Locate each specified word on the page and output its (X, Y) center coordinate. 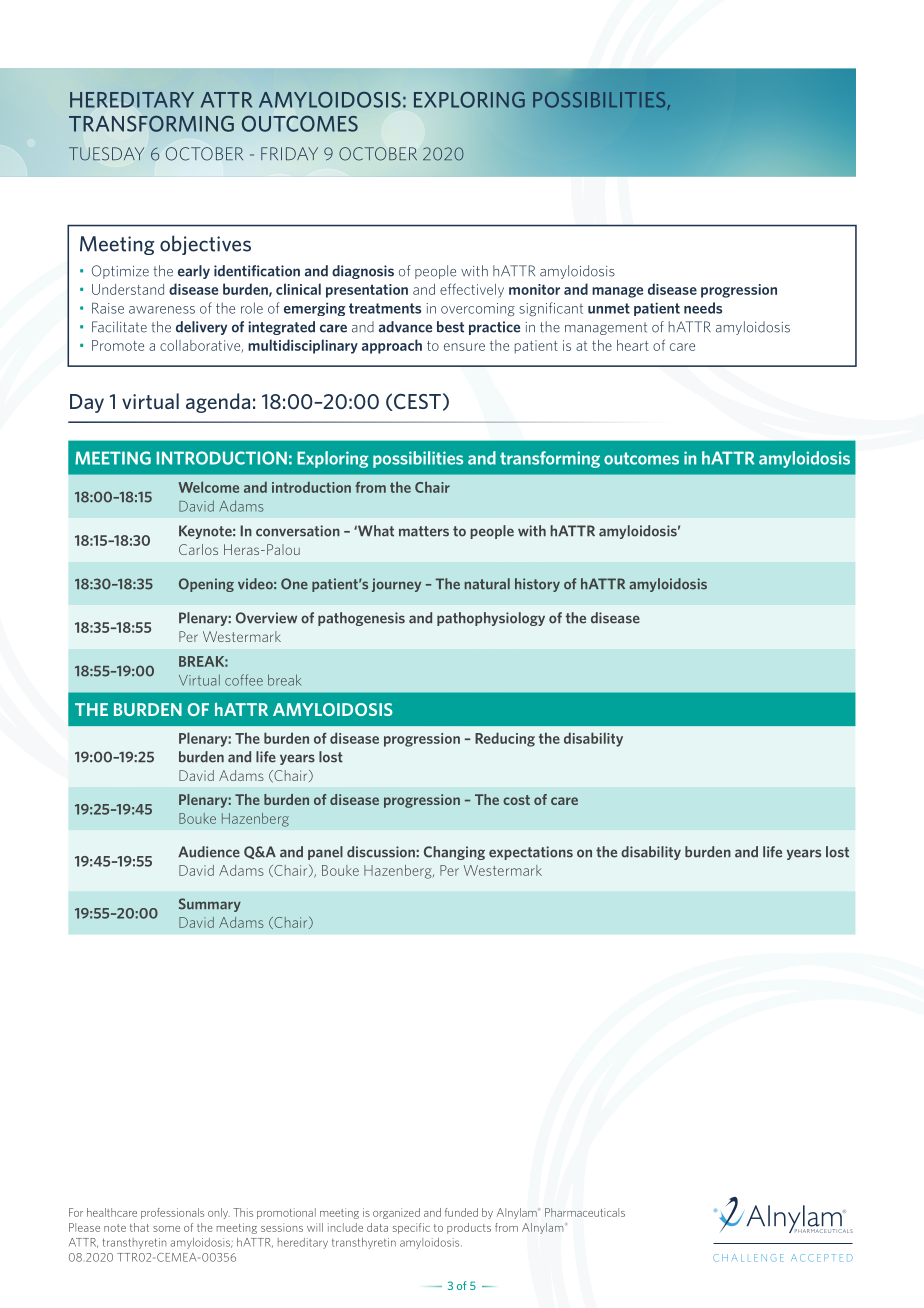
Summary (210, 905)
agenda (218, 403)
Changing (454, 853)
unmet (609, 308)
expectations (531, 853)
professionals (172, 1213)
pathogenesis (361, 619)
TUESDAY (106, 154)
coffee (244, 680)
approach (392, 346)
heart (633, 345)
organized (396, 1213)
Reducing (505, 739)
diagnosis (363, 272)
